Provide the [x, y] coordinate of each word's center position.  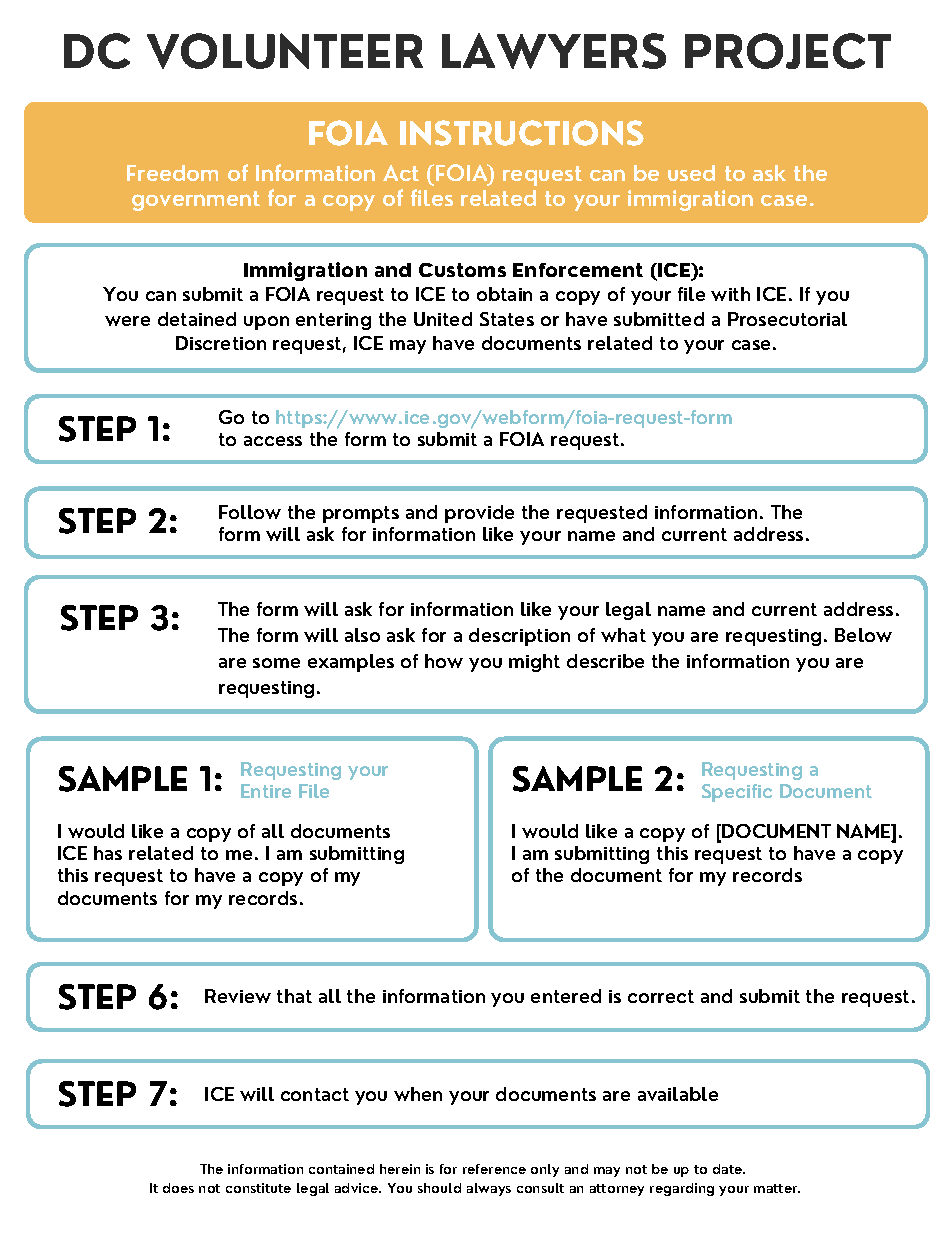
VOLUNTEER [285, 51]
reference [494, 1169]
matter [776, 1188]
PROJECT [788, 51]
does [178, 1188]
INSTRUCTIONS [522, 133]
